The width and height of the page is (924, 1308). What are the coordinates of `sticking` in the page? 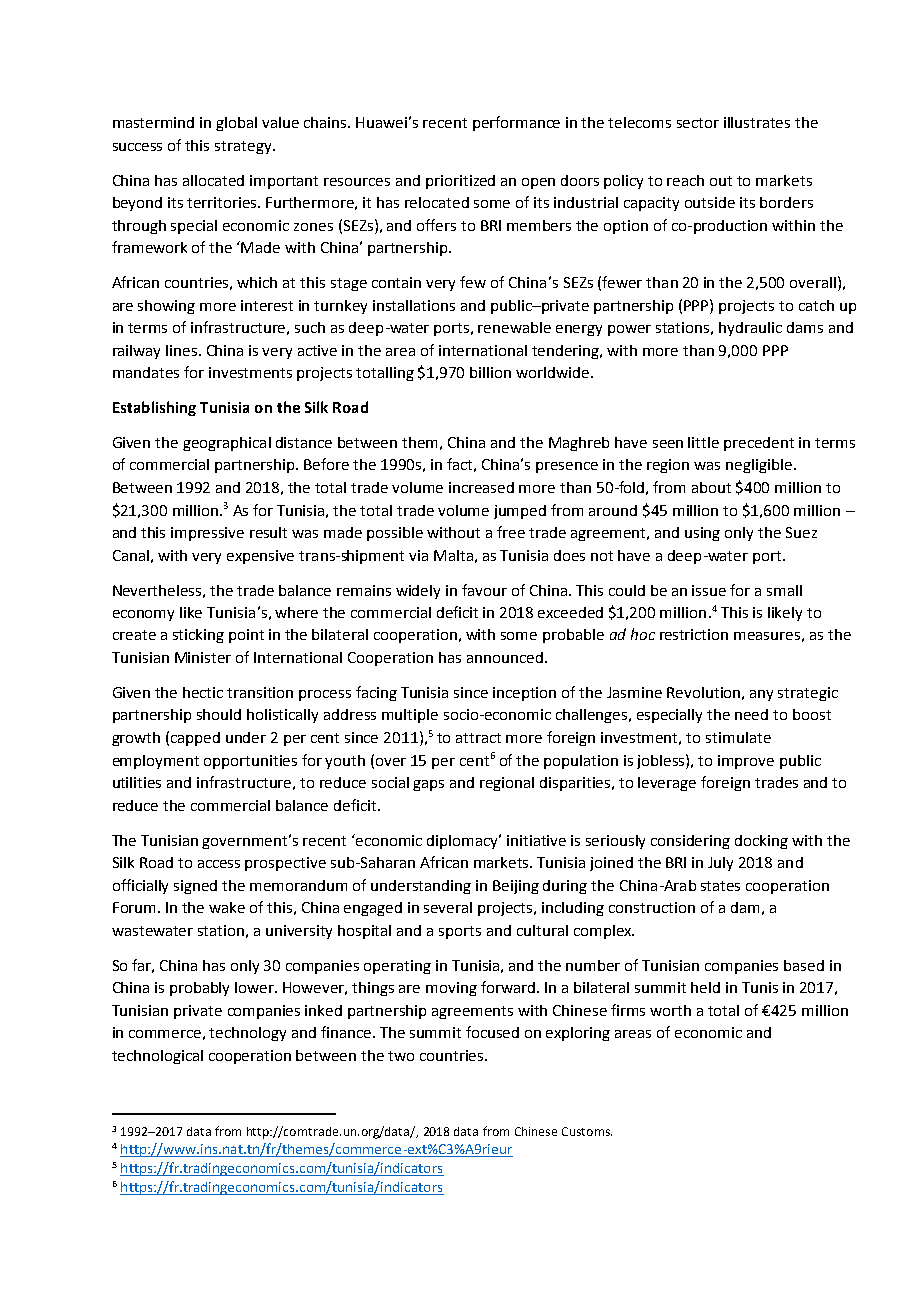 It's located at (198, 636).
